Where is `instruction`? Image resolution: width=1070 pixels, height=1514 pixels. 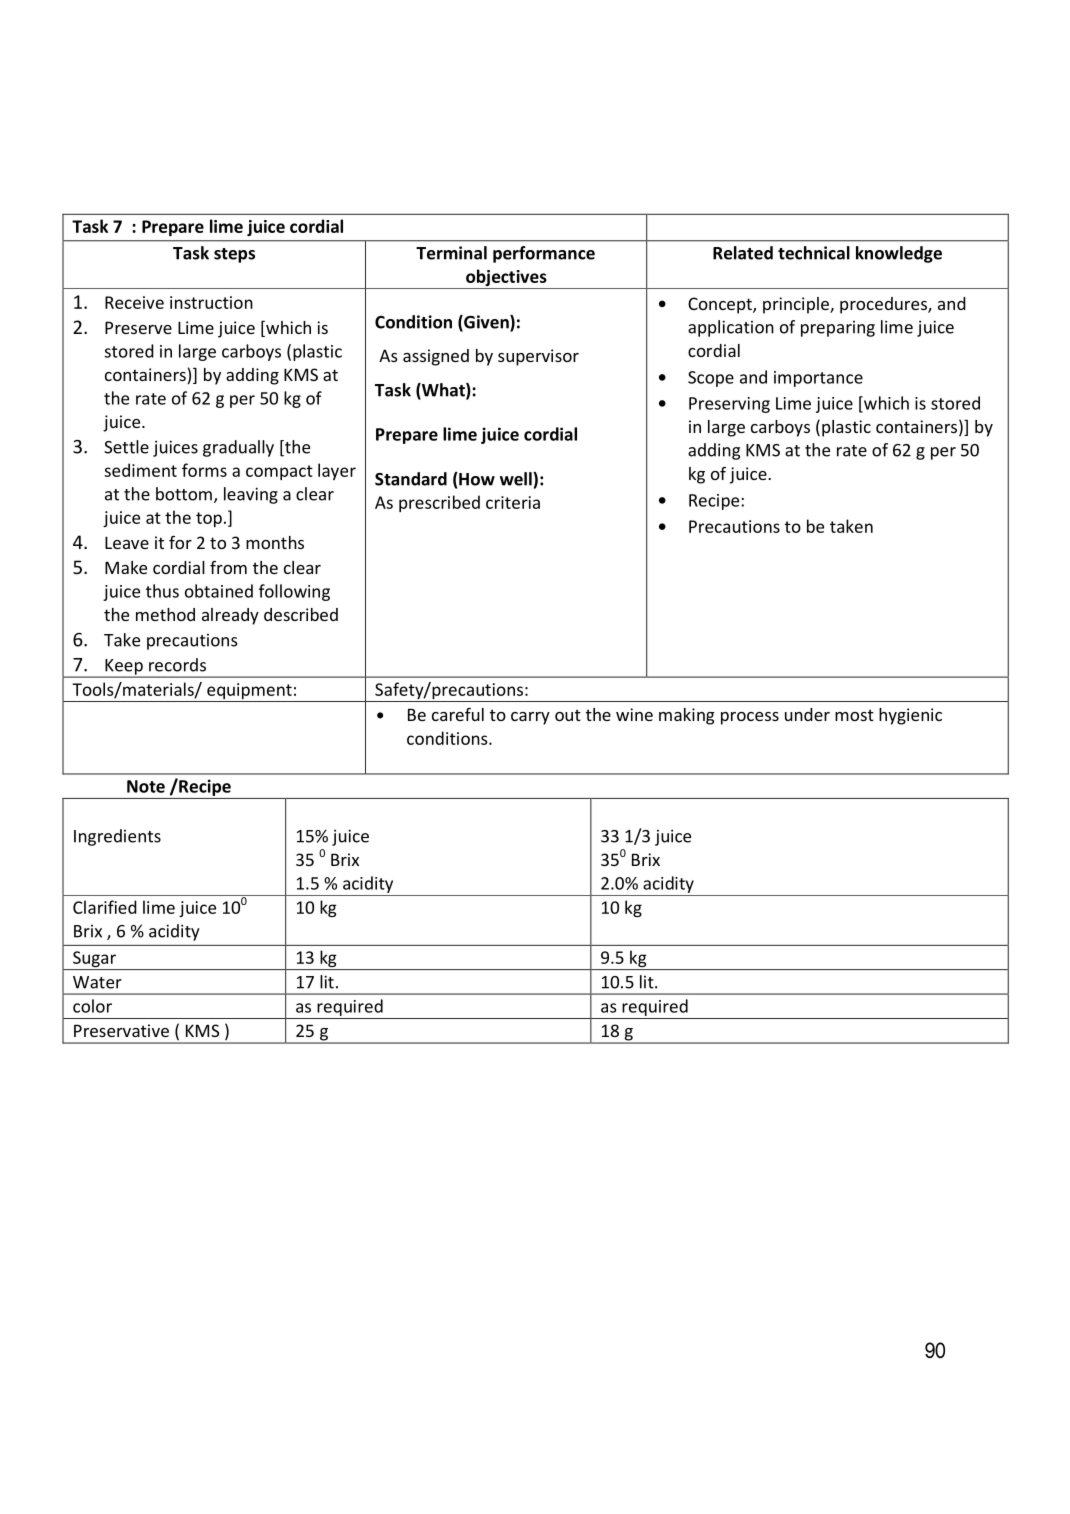
instruction is located at coordinates (211, 302).
